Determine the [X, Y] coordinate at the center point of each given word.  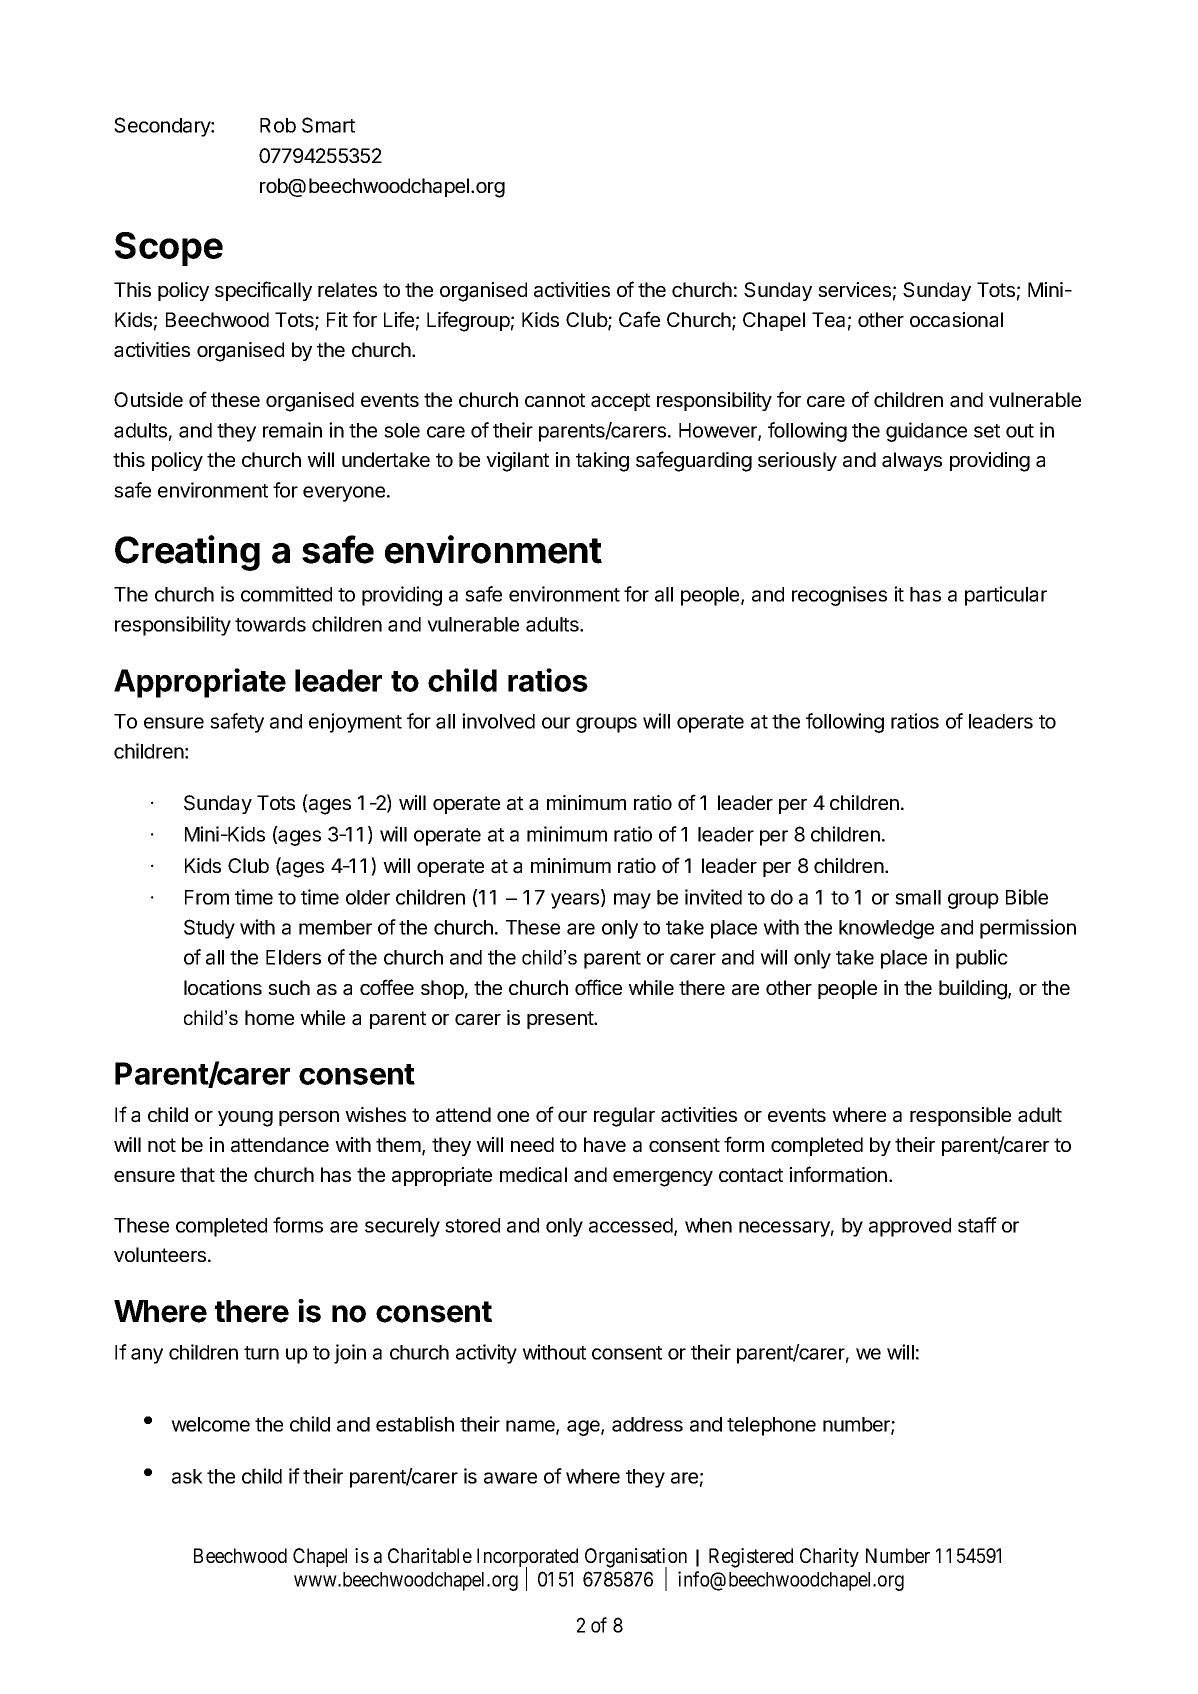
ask [187, 1476]
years [576, 901]
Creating [187, 553]
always [912, 461]
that [197, 1175]
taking [602, 462]
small [918, 897]
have [605, 1145]
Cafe [639, 319]
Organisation [636, 1559]
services [854, 289]
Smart [328, 125]
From [207, 897]
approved [910, 1227]
